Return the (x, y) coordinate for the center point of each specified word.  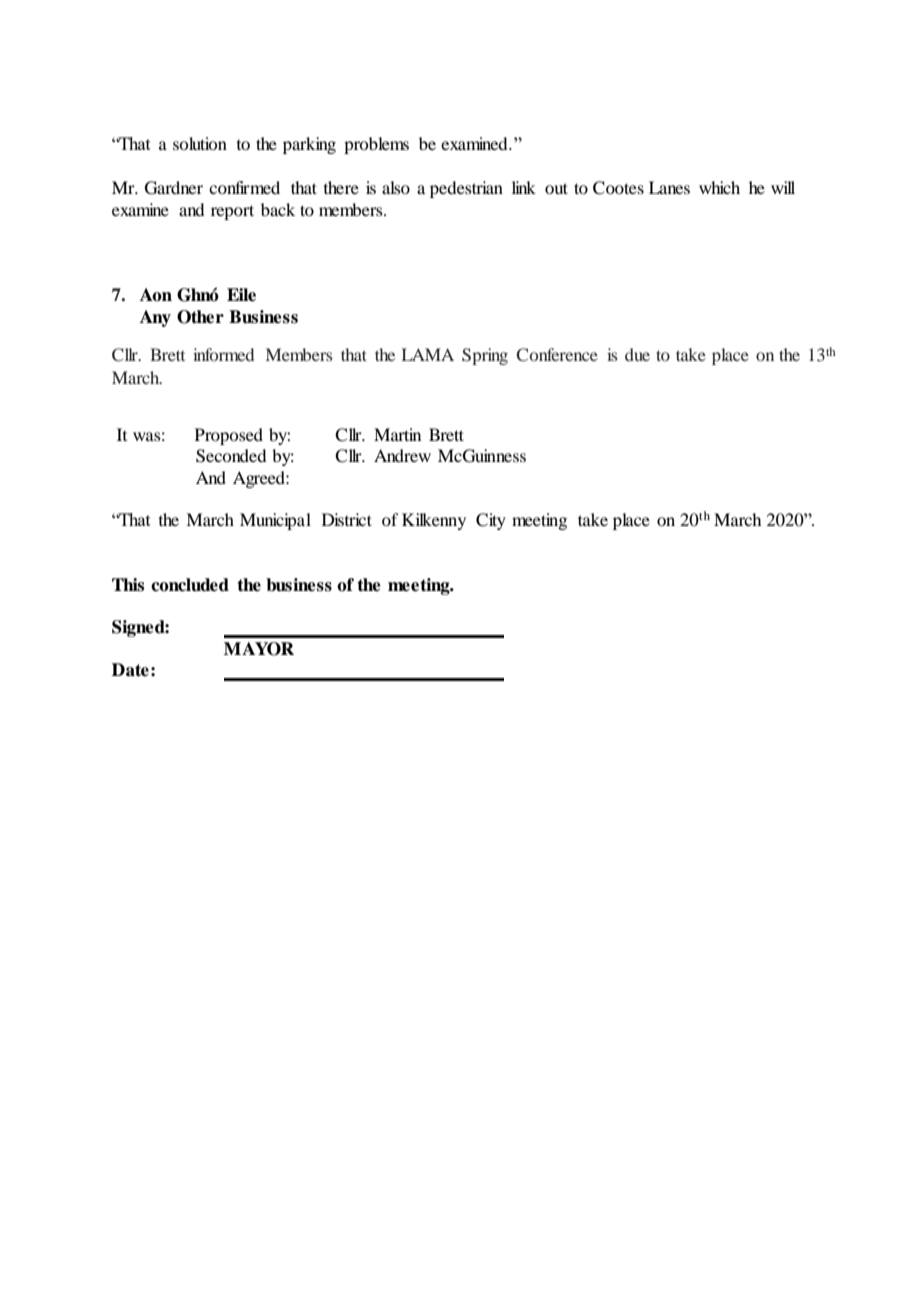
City (491, 521)
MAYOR (259, 649)
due (637, 354)
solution (200, 143)
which (719, 187)
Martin (397, 434)
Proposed (229, 436)
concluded (190, 585)
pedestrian (466, 189)
